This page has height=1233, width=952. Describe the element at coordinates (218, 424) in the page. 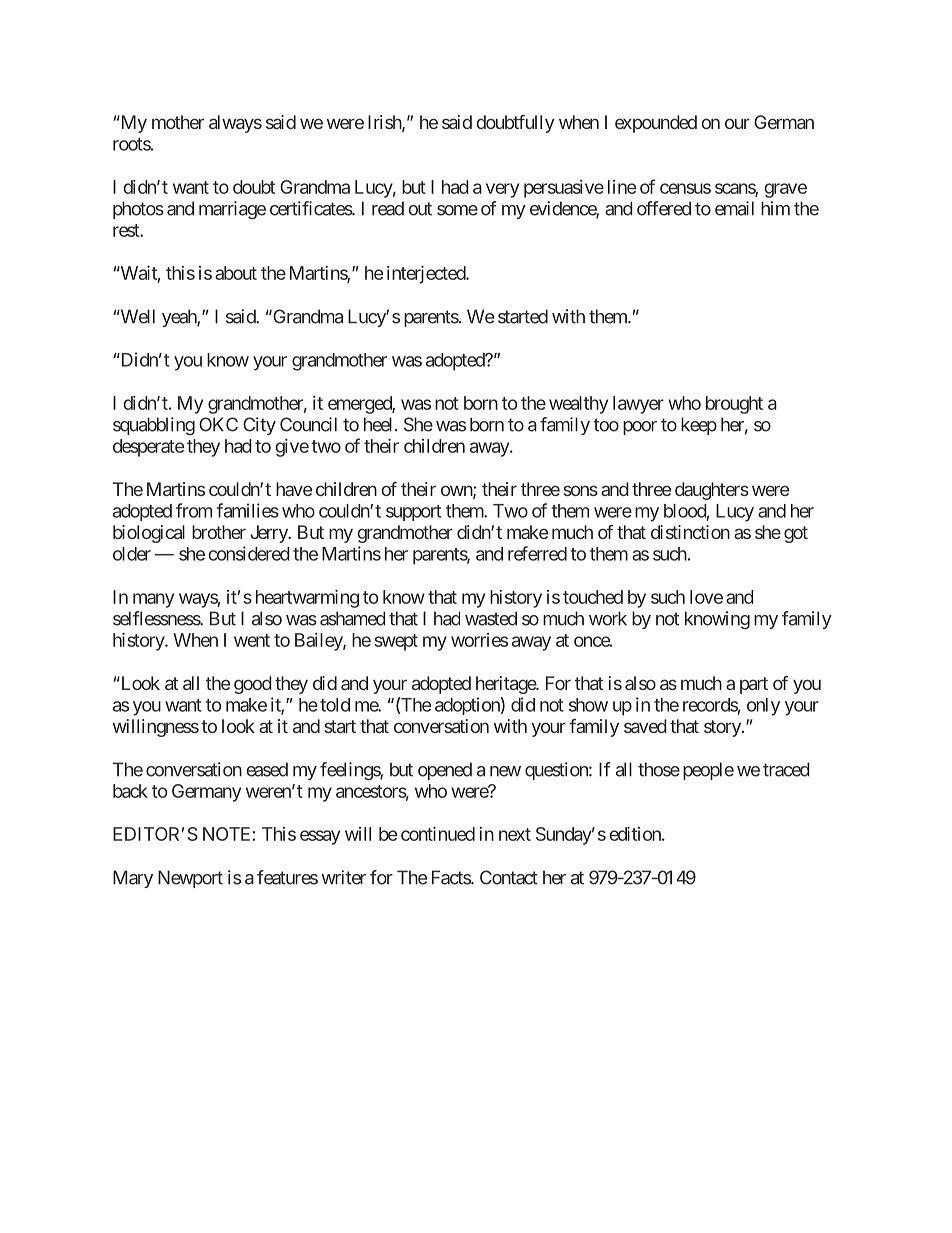

I see `OKC` at that location.
